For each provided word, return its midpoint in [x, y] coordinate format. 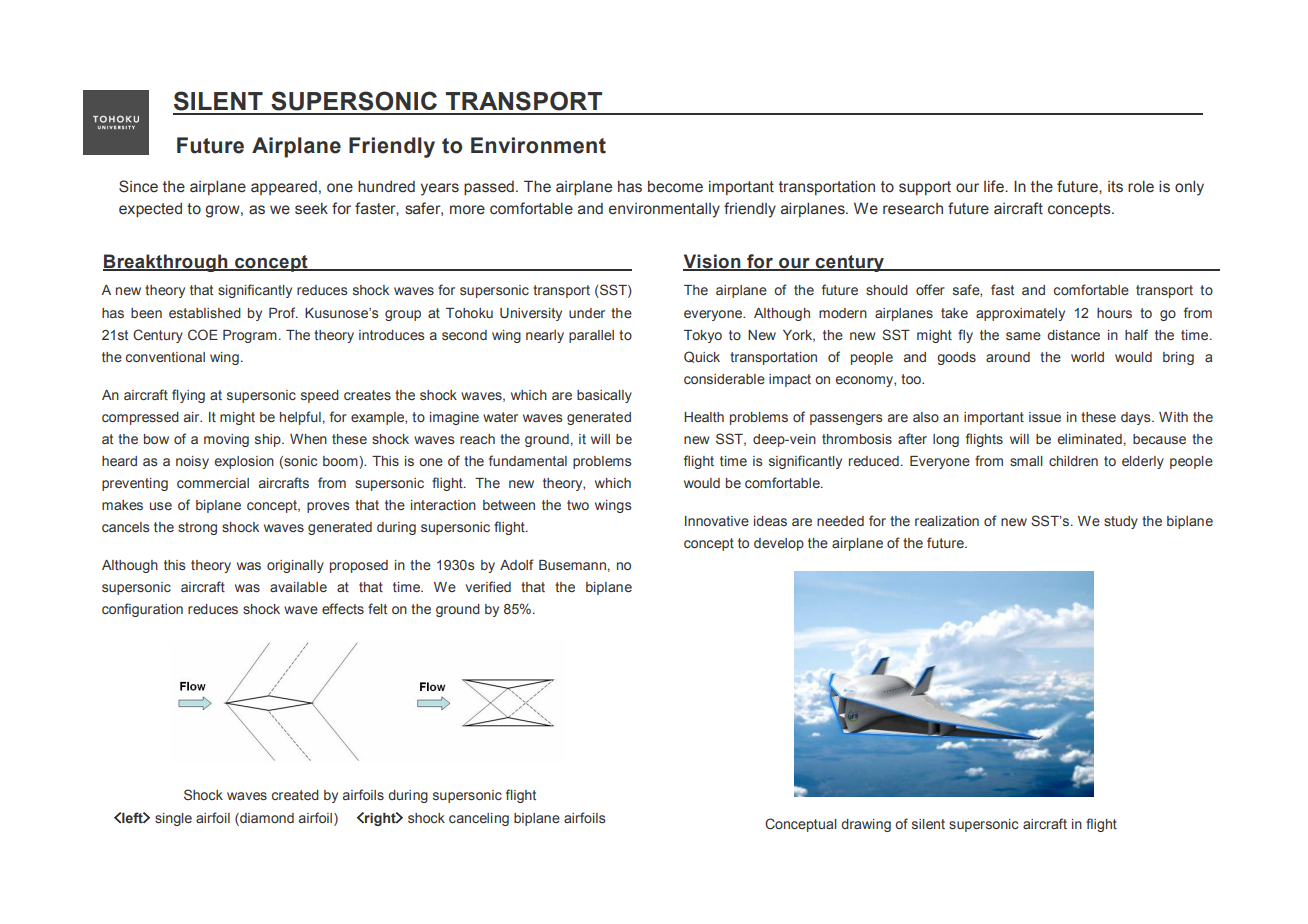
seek [311, 208]
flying [188, 396]
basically [604, 396]
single [173, 819]
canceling [479, 819]
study [1121, 522]
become [675, 186]
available [298, 587]
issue [1045, 417]
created [295, 795]
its [1115, 187]
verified [488, 586]
